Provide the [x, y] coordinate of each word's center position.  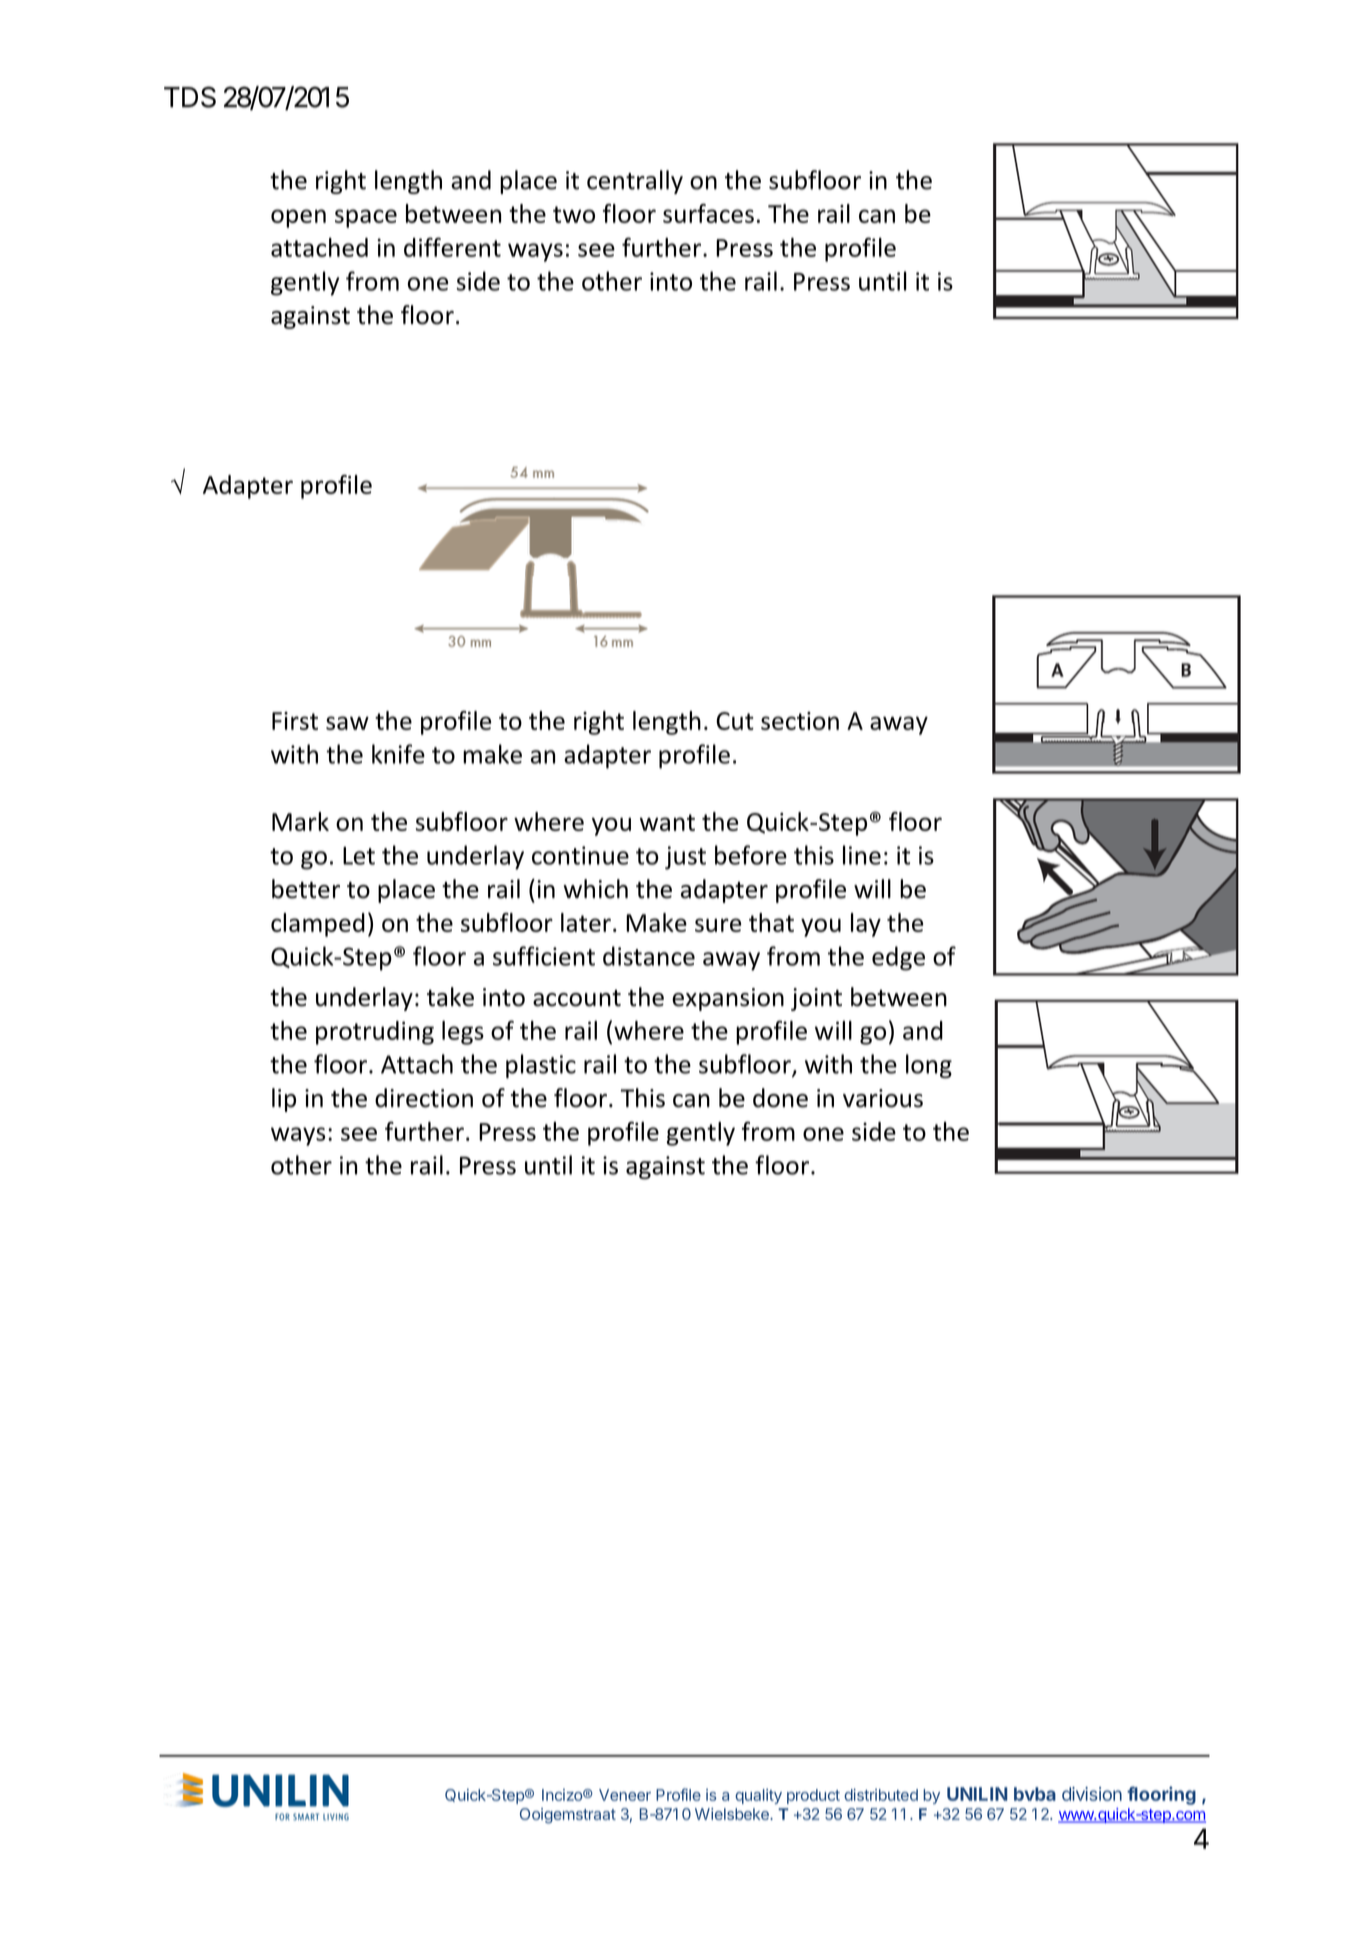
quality [758, 1796]
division [1092, 1794]
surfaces [708, 213]
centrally [635, 182]
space [366, 218]
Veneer [625, 1795]
